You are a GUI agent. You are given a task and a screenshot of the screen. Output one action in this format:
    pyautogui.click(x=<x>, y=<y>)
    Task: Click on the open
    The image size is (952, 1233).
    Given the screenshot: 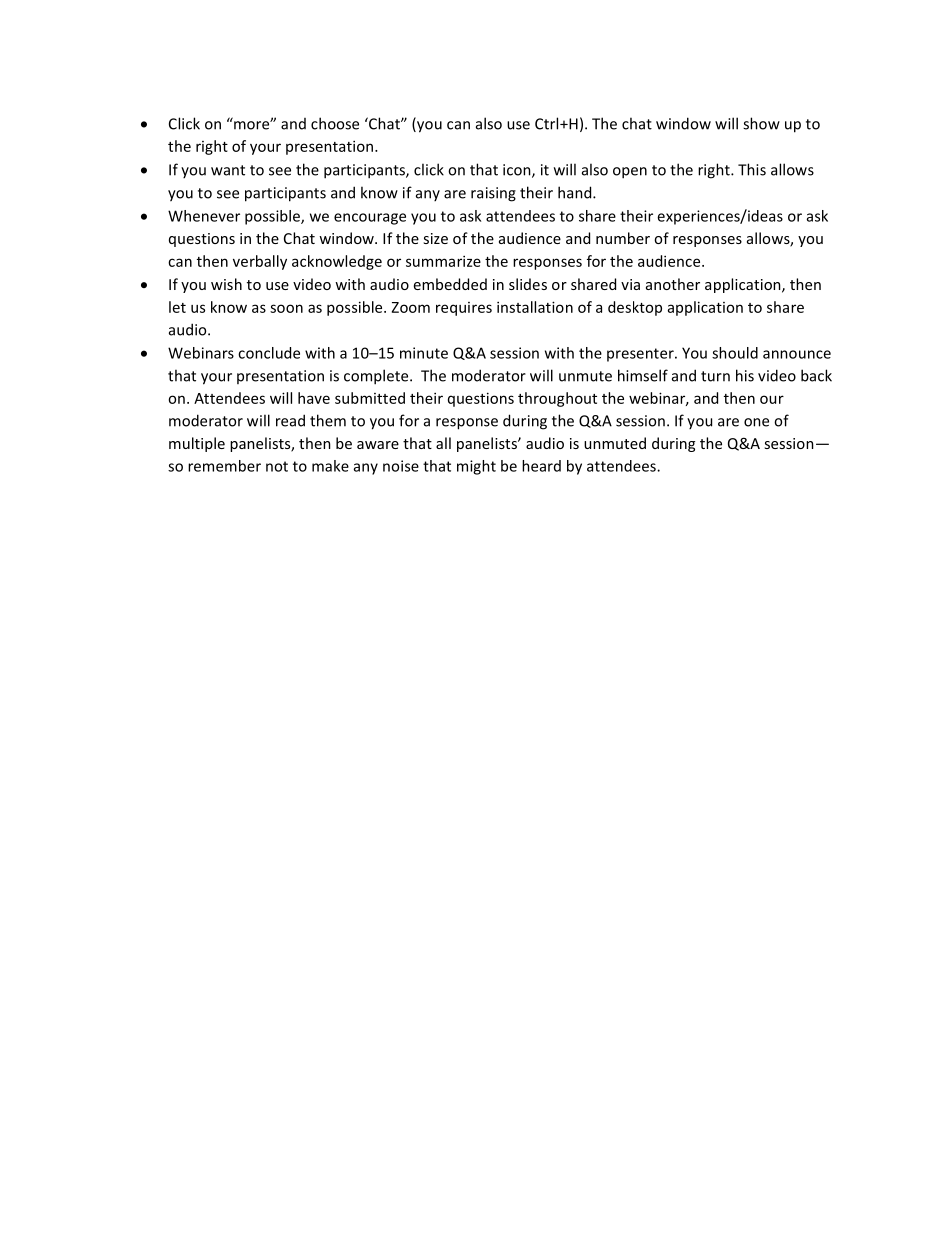 What is the action you would take?
    pyautogui.click(x=630, y=173)
